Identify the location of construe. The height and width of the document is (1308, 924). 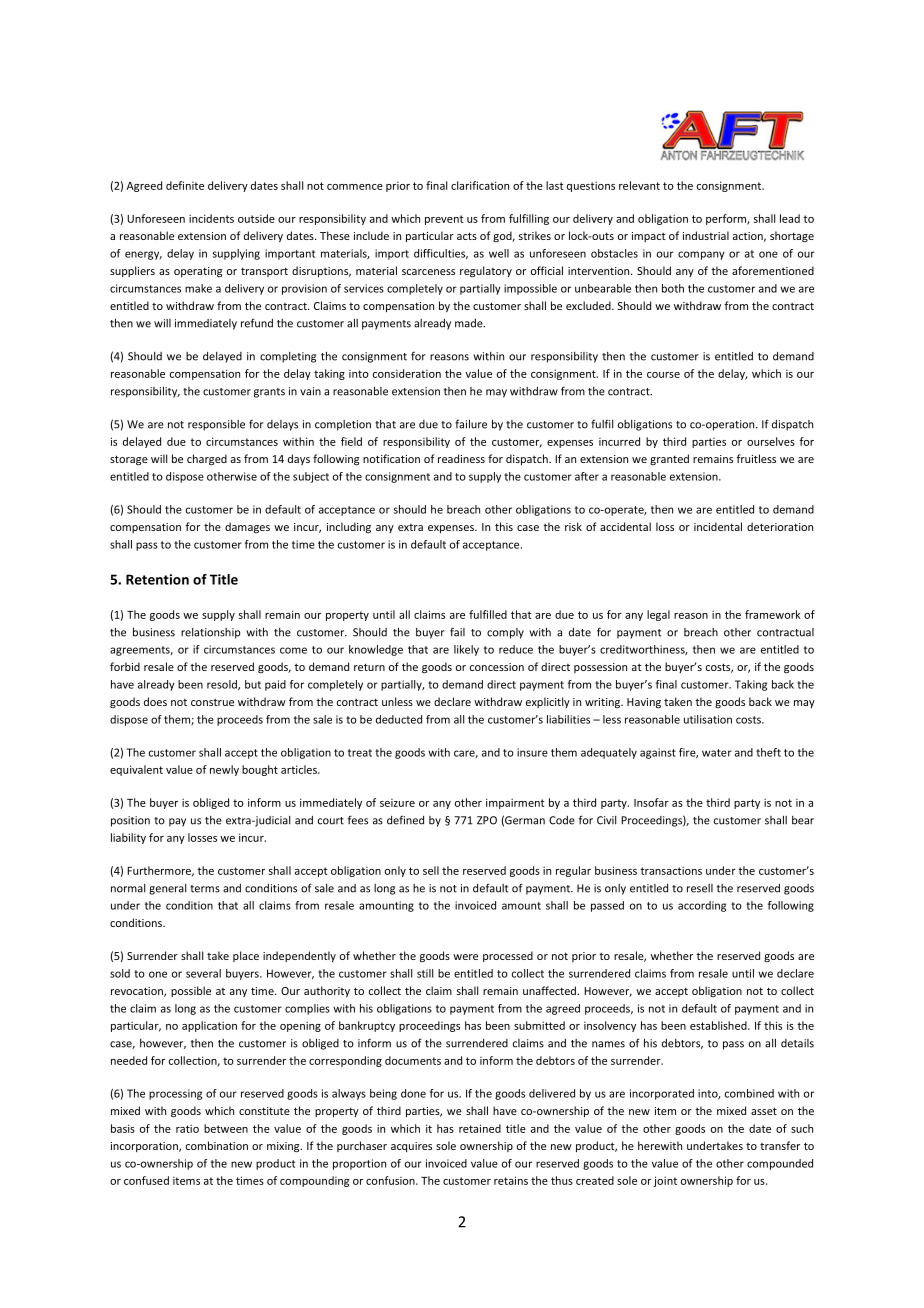
(212, 702).
